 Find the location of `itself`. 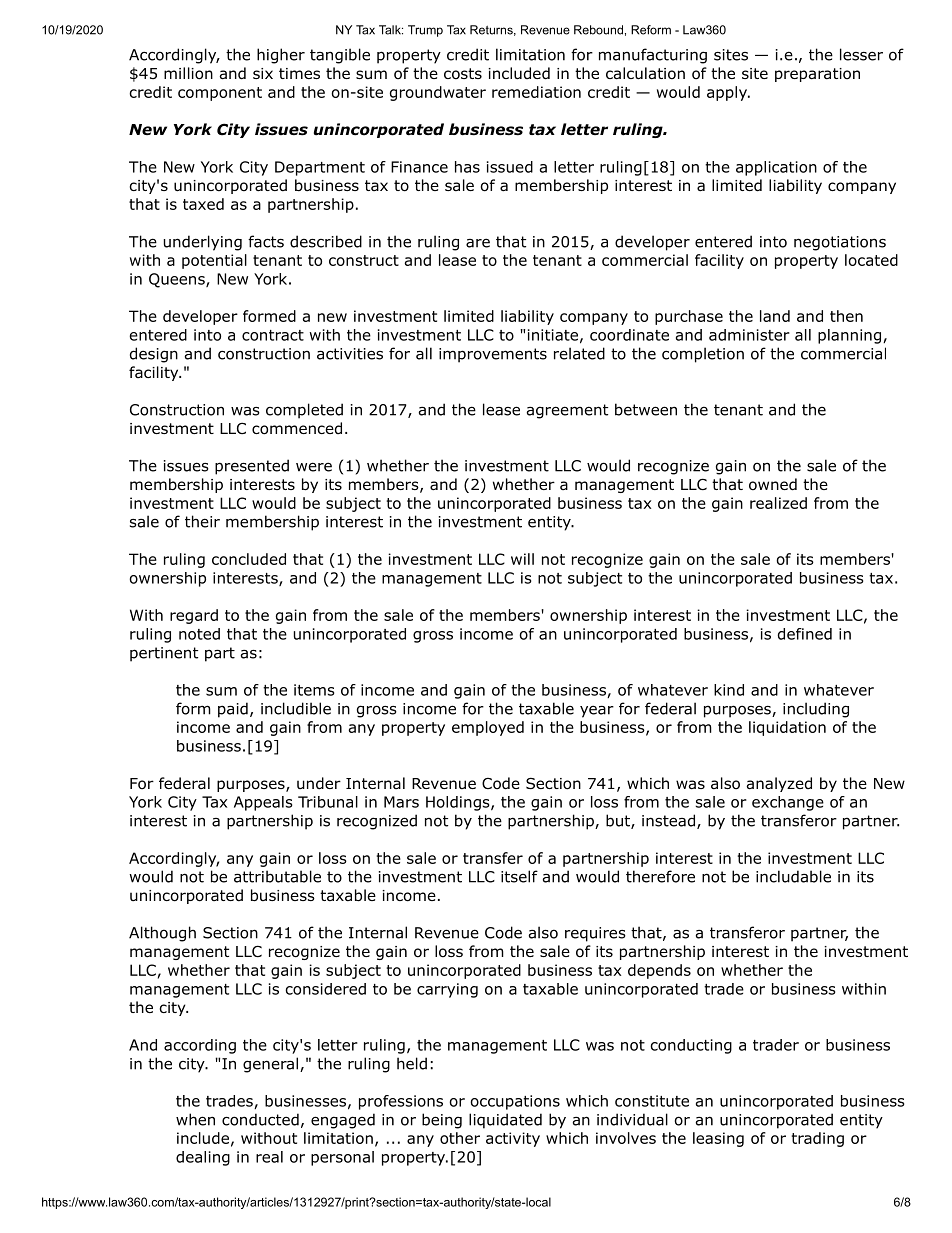

itself is located at coordinates (519, 876).
